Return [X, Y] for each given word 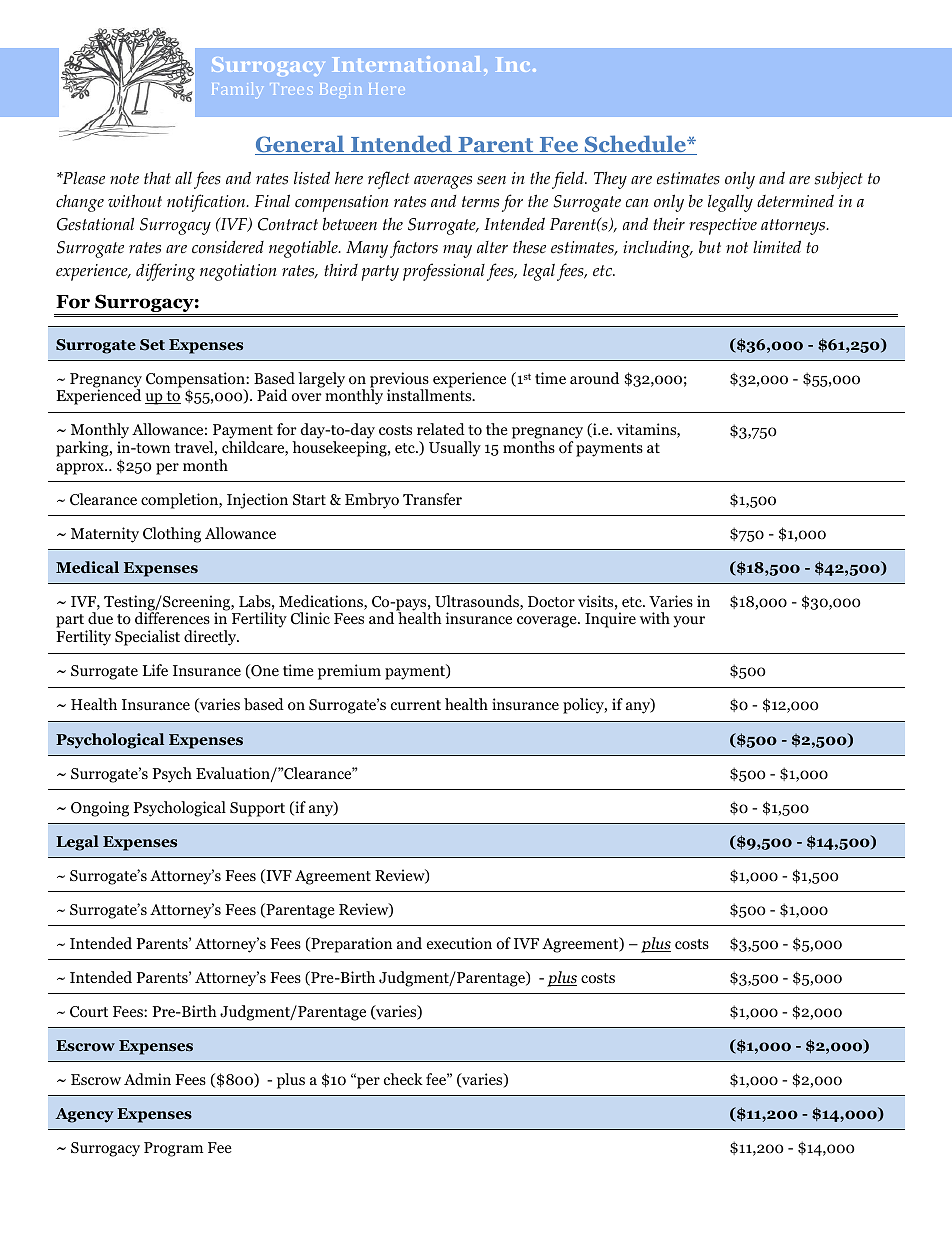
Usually [455, 449]
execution [459, 943]
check [403, 1079]
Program [173, 1149]
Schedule [635, 145]
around [594, 378]
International [407, 64]
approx [81, 469]
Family [237, 90]
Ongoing [100, 809]
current [416, 705]
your [689, 622]
